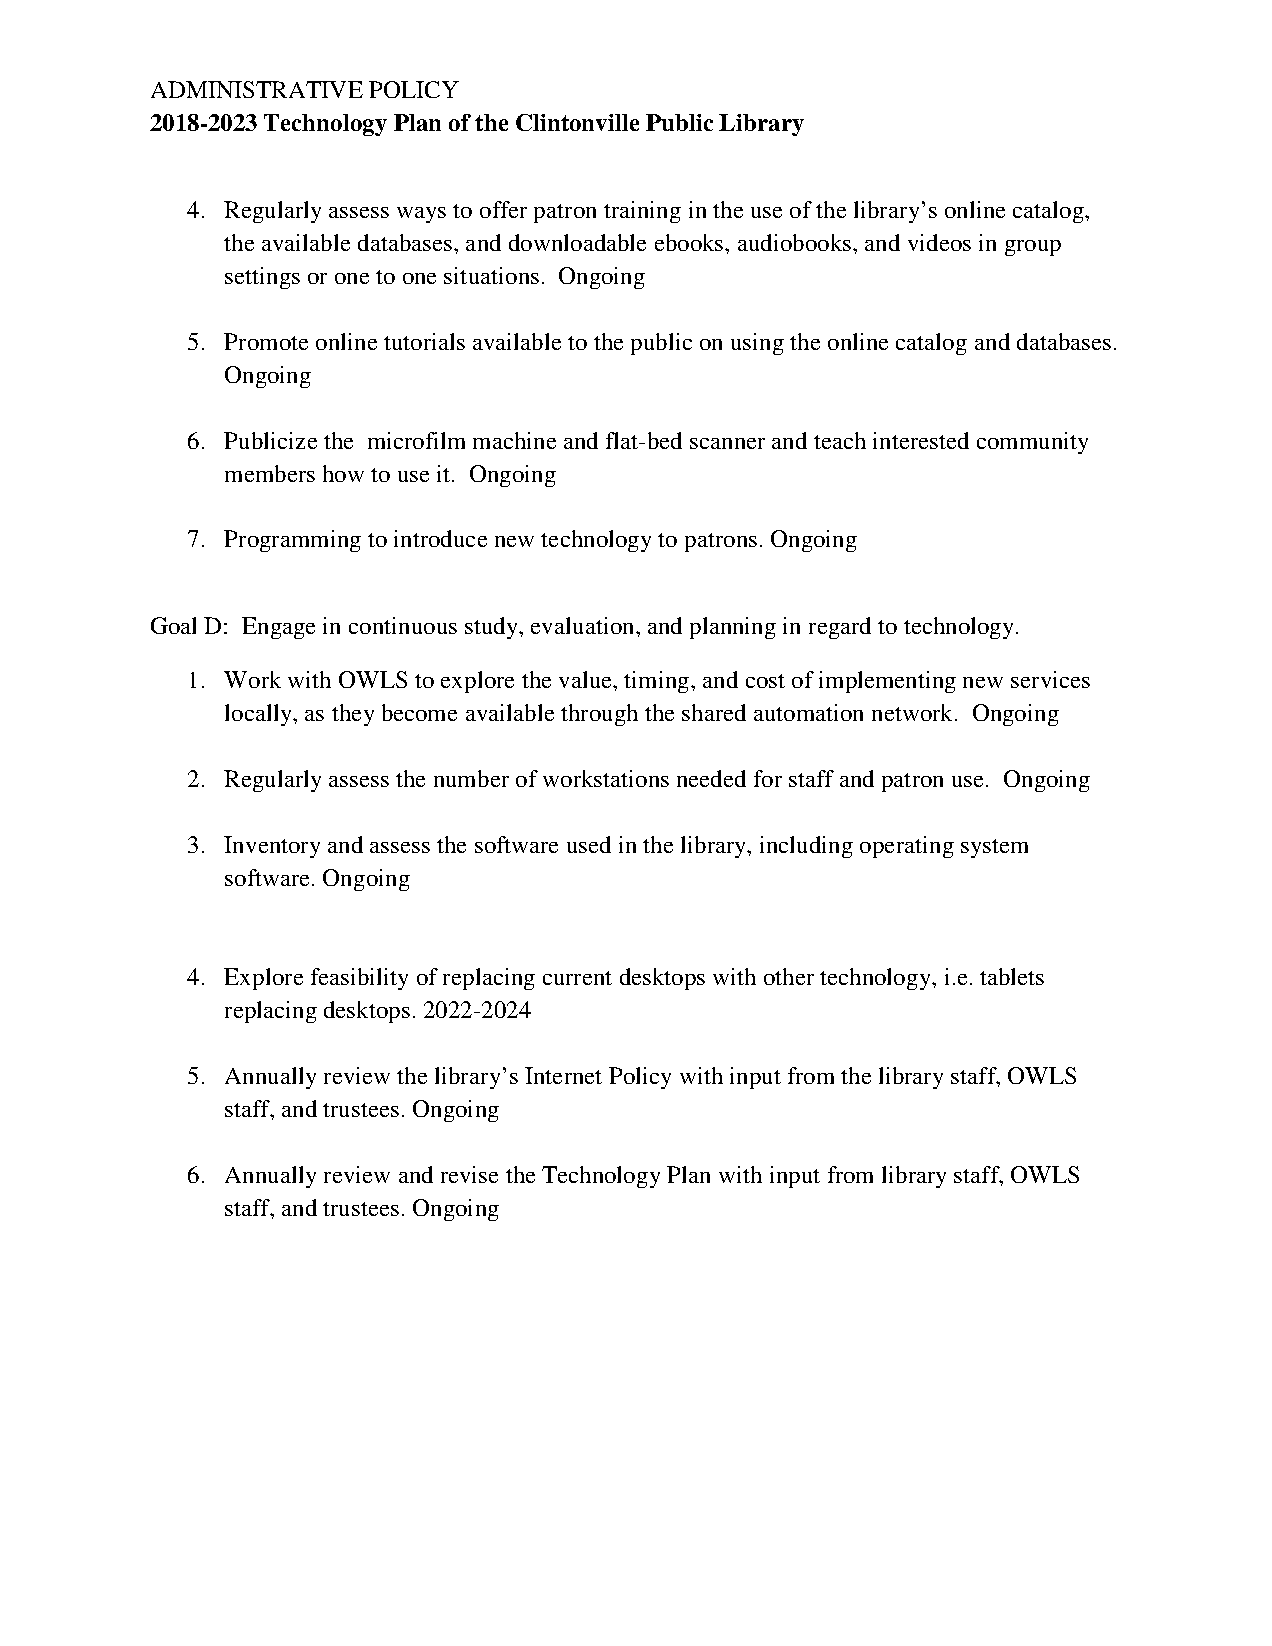 The height and width of the screenshot is (1646, 1272). I want to click on operating, so click(907, 847).
